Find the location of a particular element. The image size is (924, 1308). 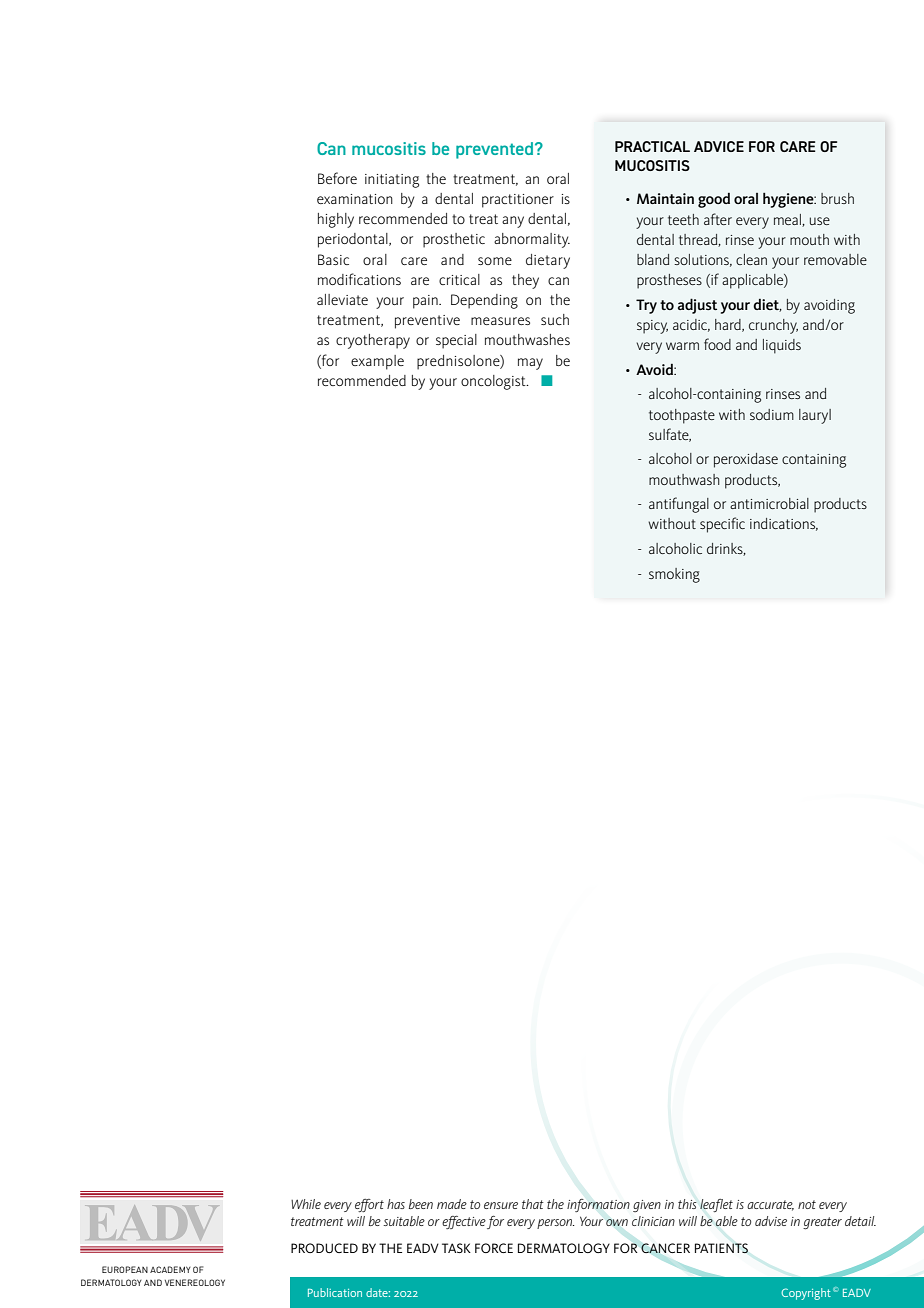

FORCE is located at coordinates (494, 1248).
